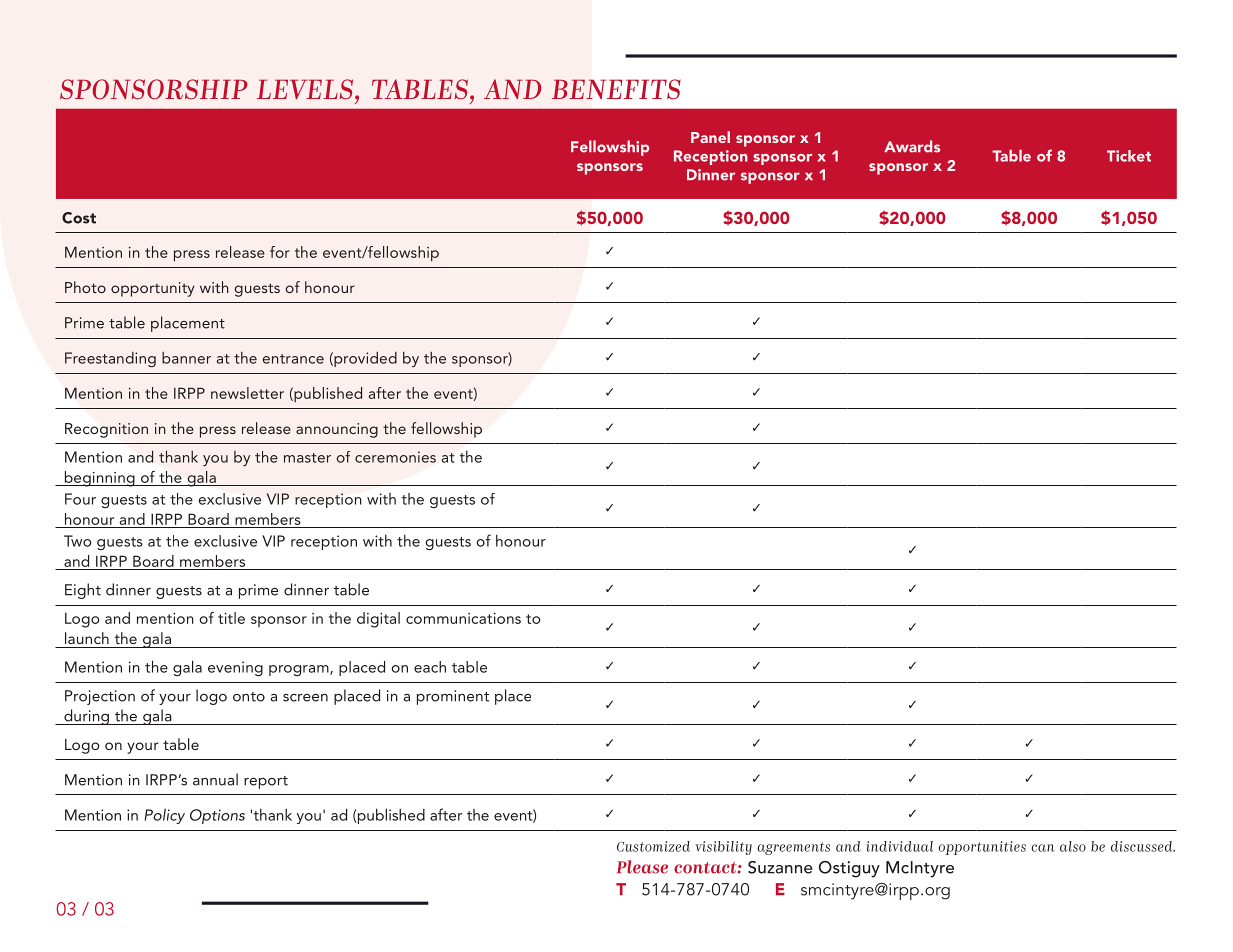 This screenshot has width=1233, height=952. I want to click on BENEFITS, so click(616, 89).
